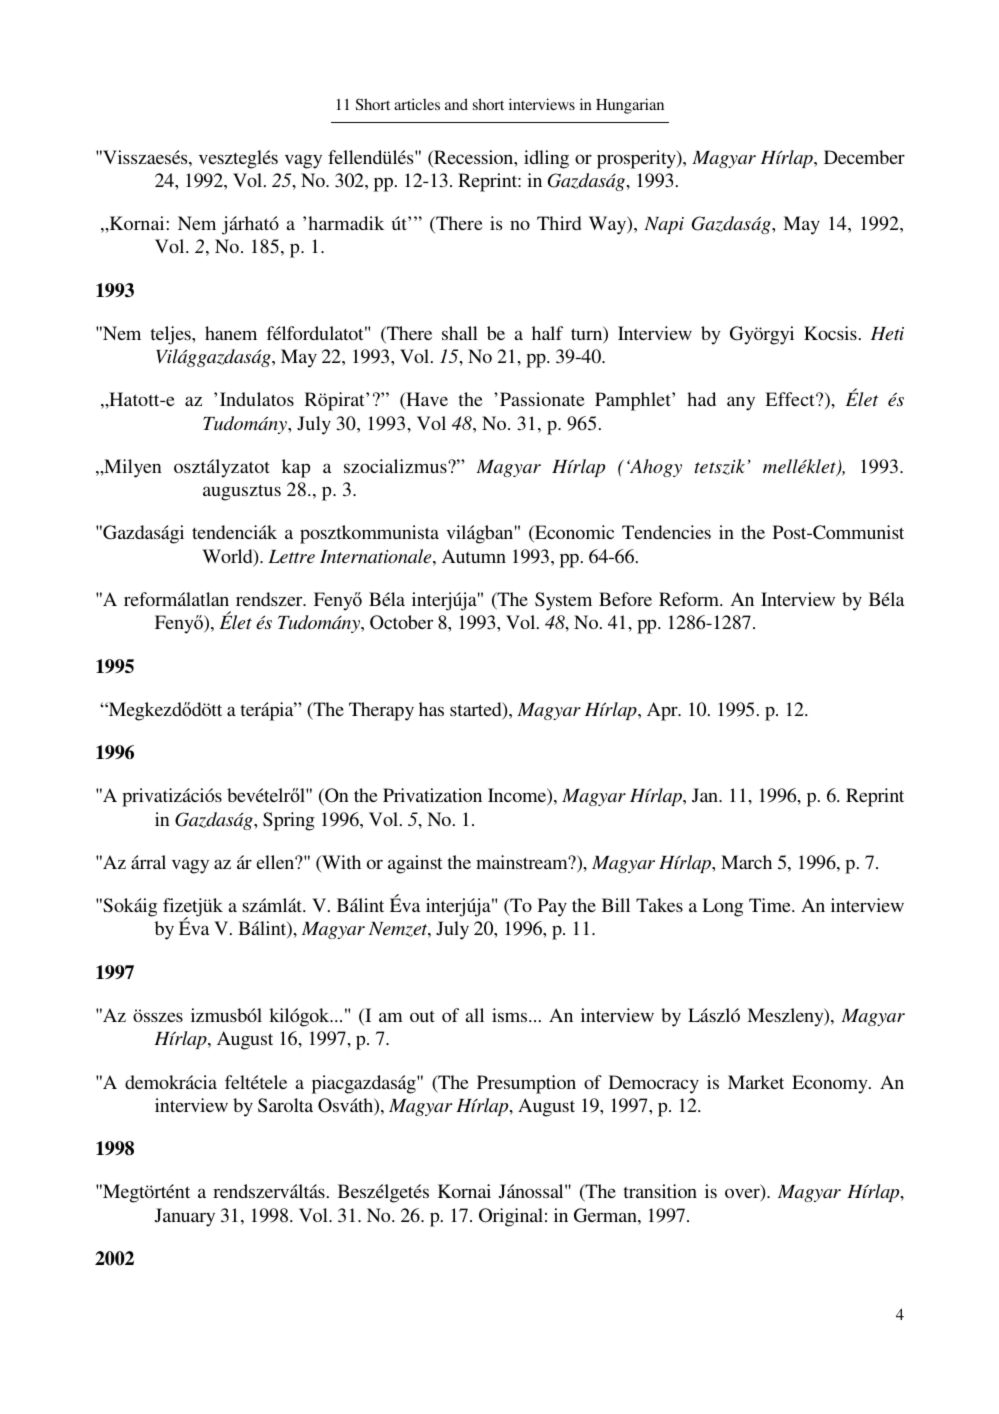  Describe the element at coordinates (477, 710) in the page. I see `started` at that location.
